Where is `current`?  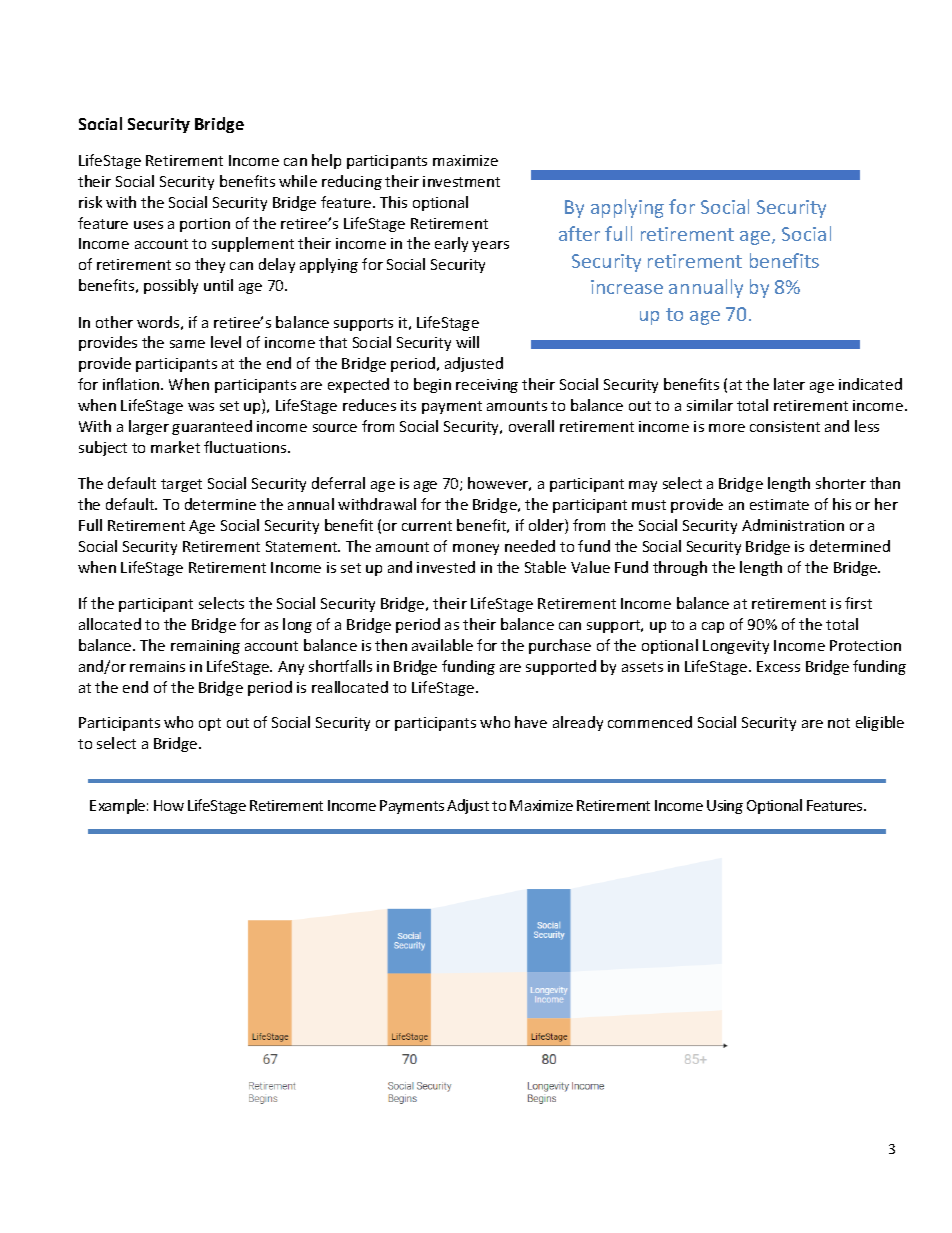 current is located at coordinates (427, 526).
